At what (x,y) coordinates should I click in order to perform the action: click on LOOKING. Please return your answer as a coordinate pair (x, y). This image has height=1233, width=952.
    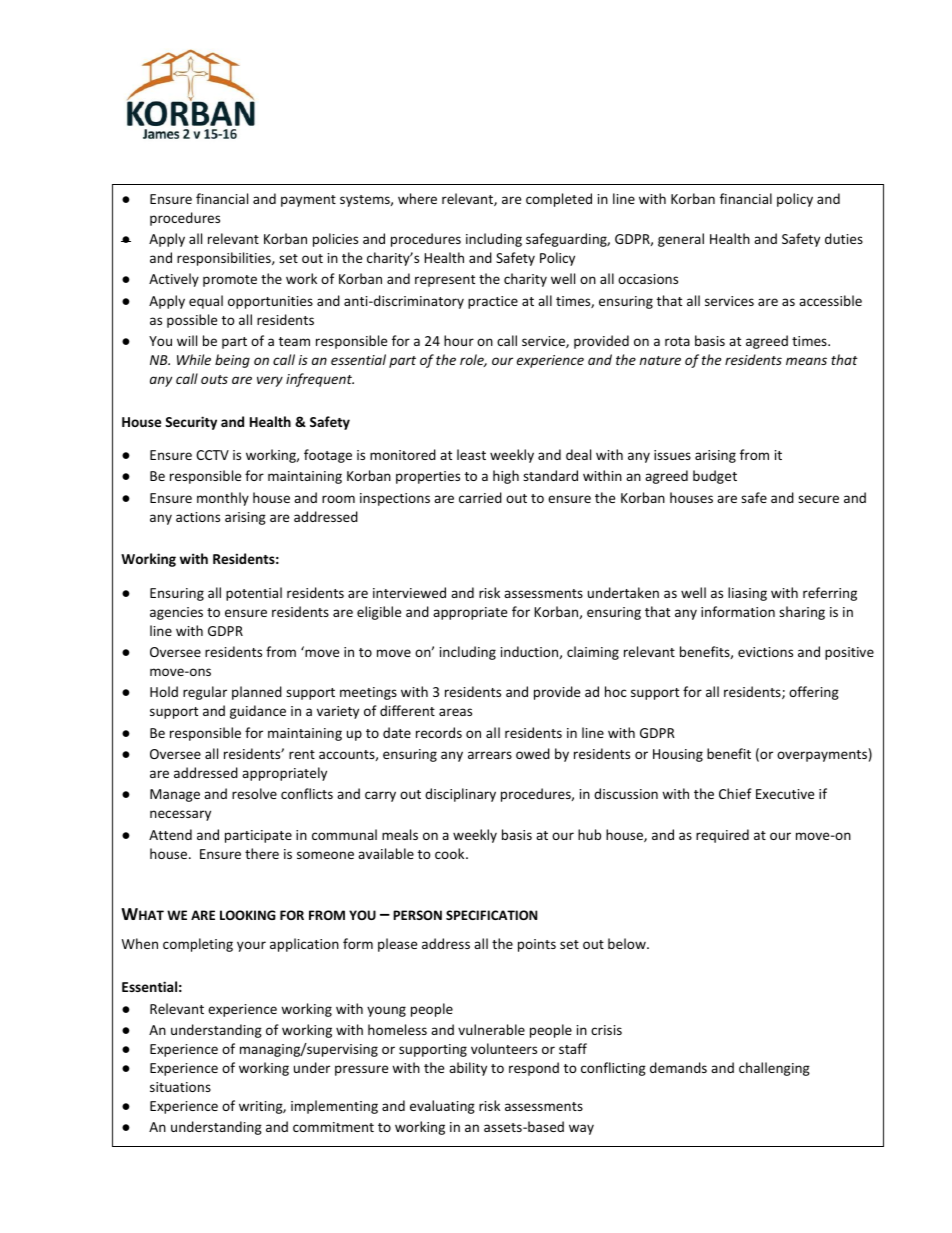
    Looking at the image, I should click on (248, 915).
